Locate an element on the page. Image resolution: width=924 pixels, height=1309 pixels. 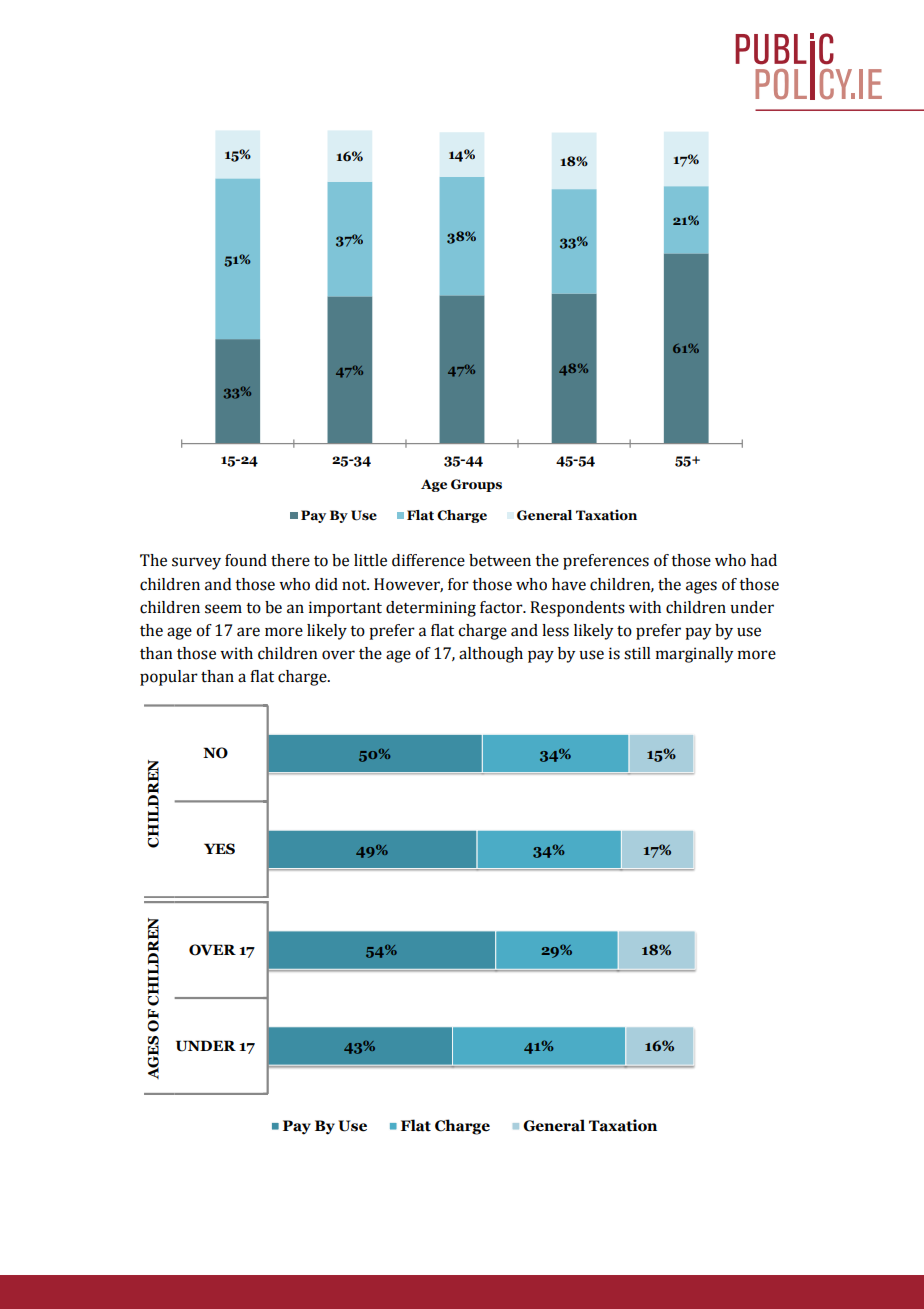
for is located at coordinates (458, 584).
